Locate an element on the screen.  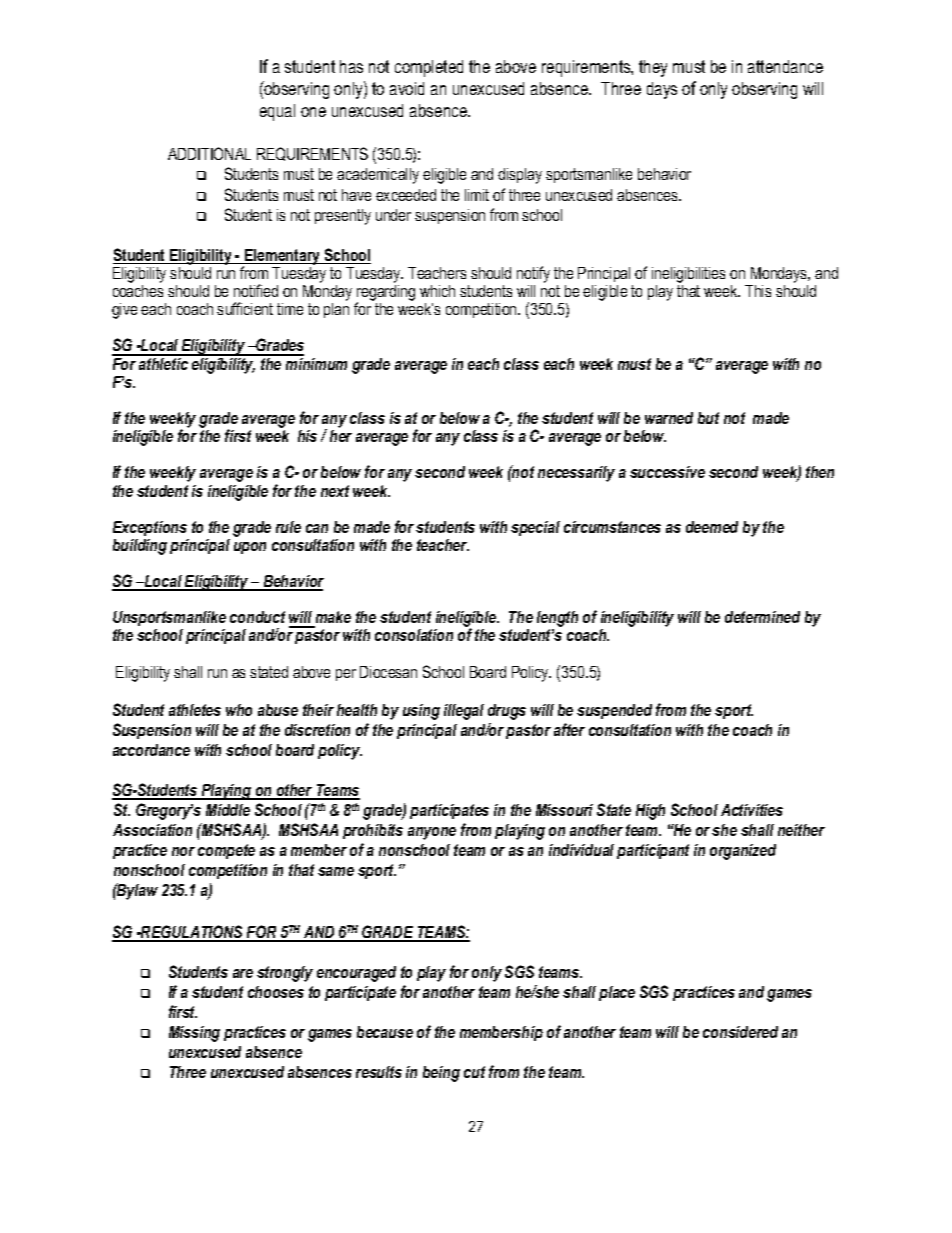
Missing is located at coordinates (194, 1034).
